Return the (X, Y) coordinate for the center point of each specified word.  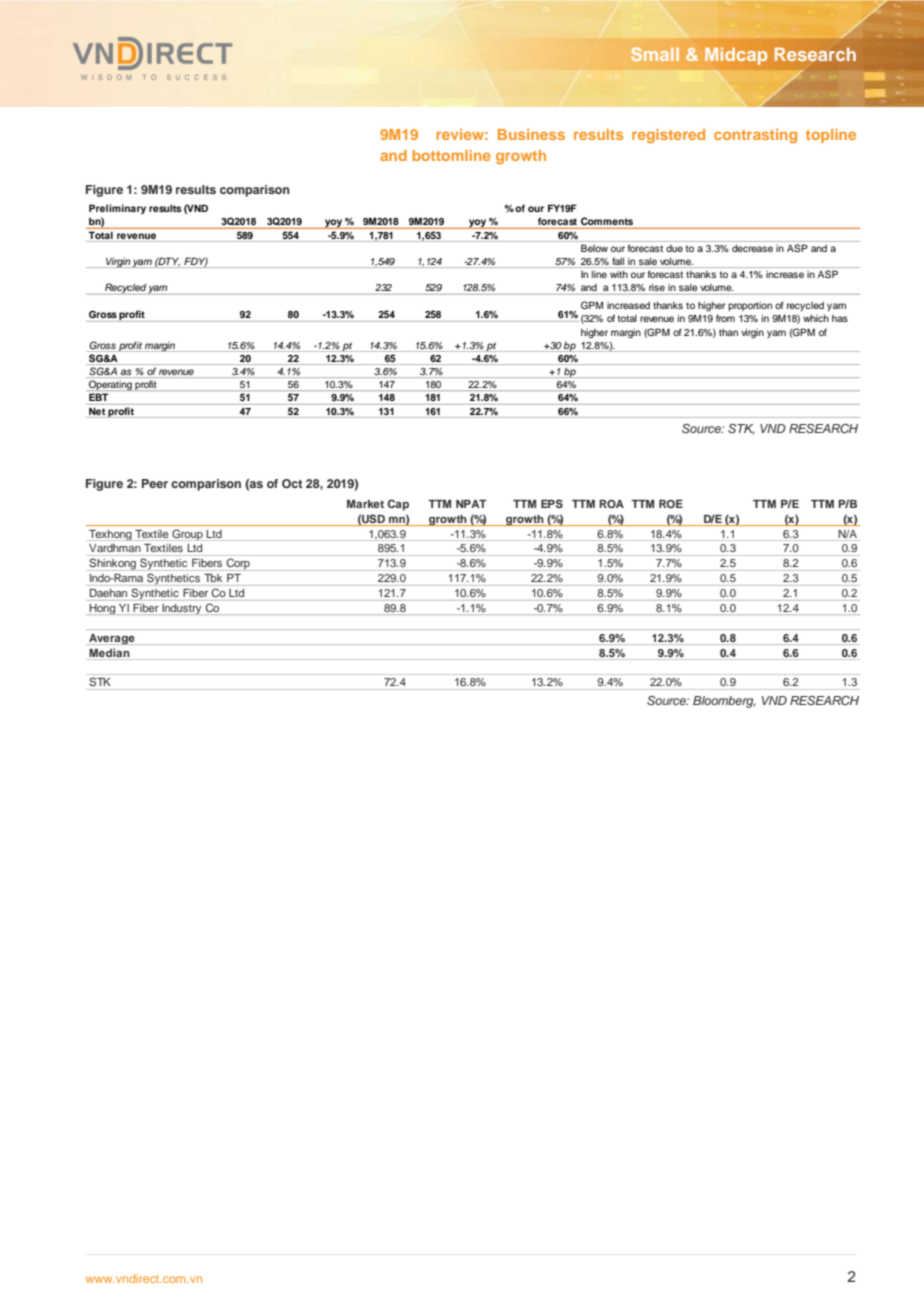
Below (594, 248)
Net (97, 411)
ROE (671, 504)
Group (187, 534)
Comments (607, 221)
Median (109, 653)
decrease (752, 248)
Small (655, 54)
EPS (552, 503)
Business (531, 134)
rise (657, 287)
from (725, 318)
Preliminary (117, 209)
